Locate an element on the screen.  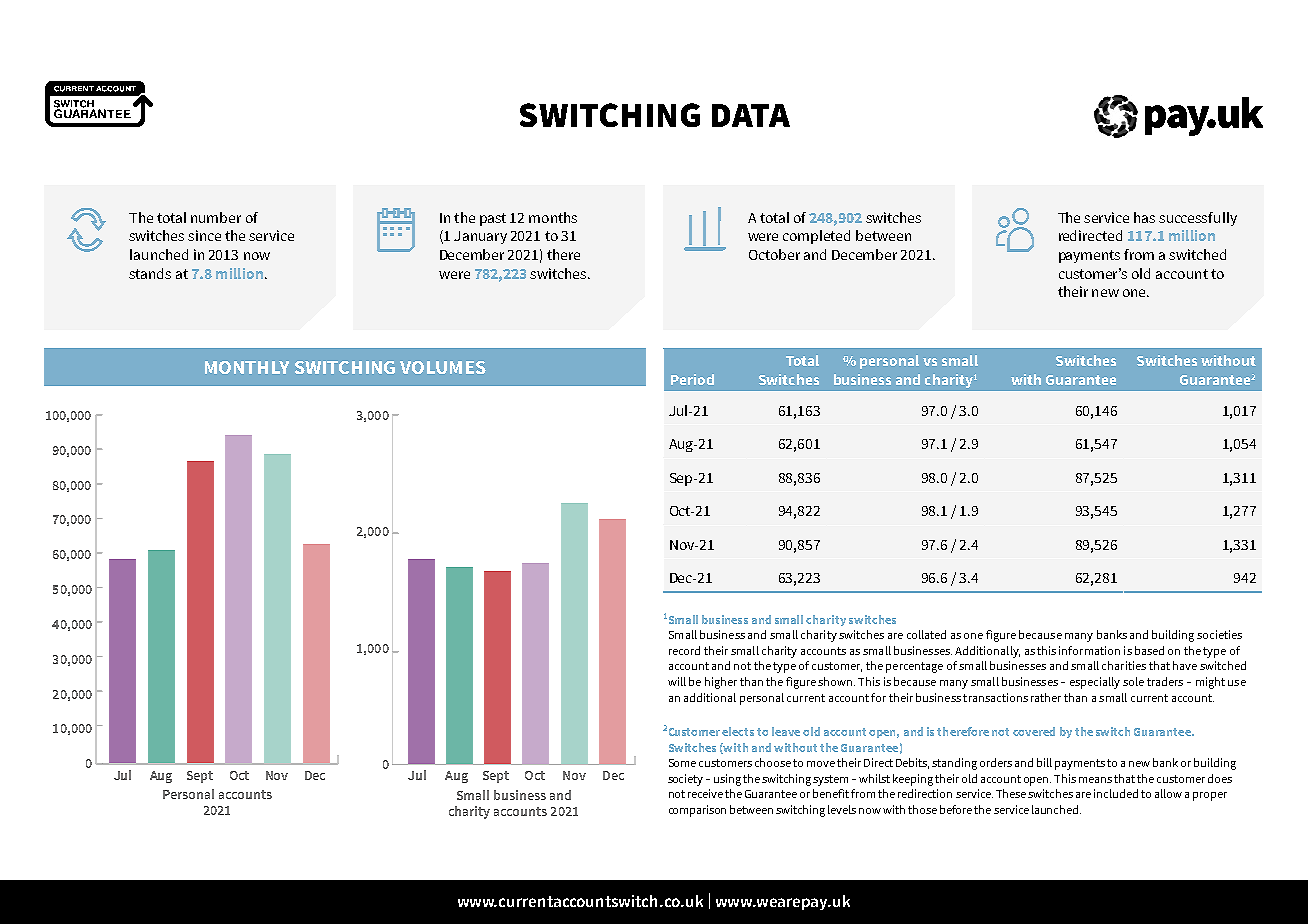
society is located at coordinates (685, 780).
